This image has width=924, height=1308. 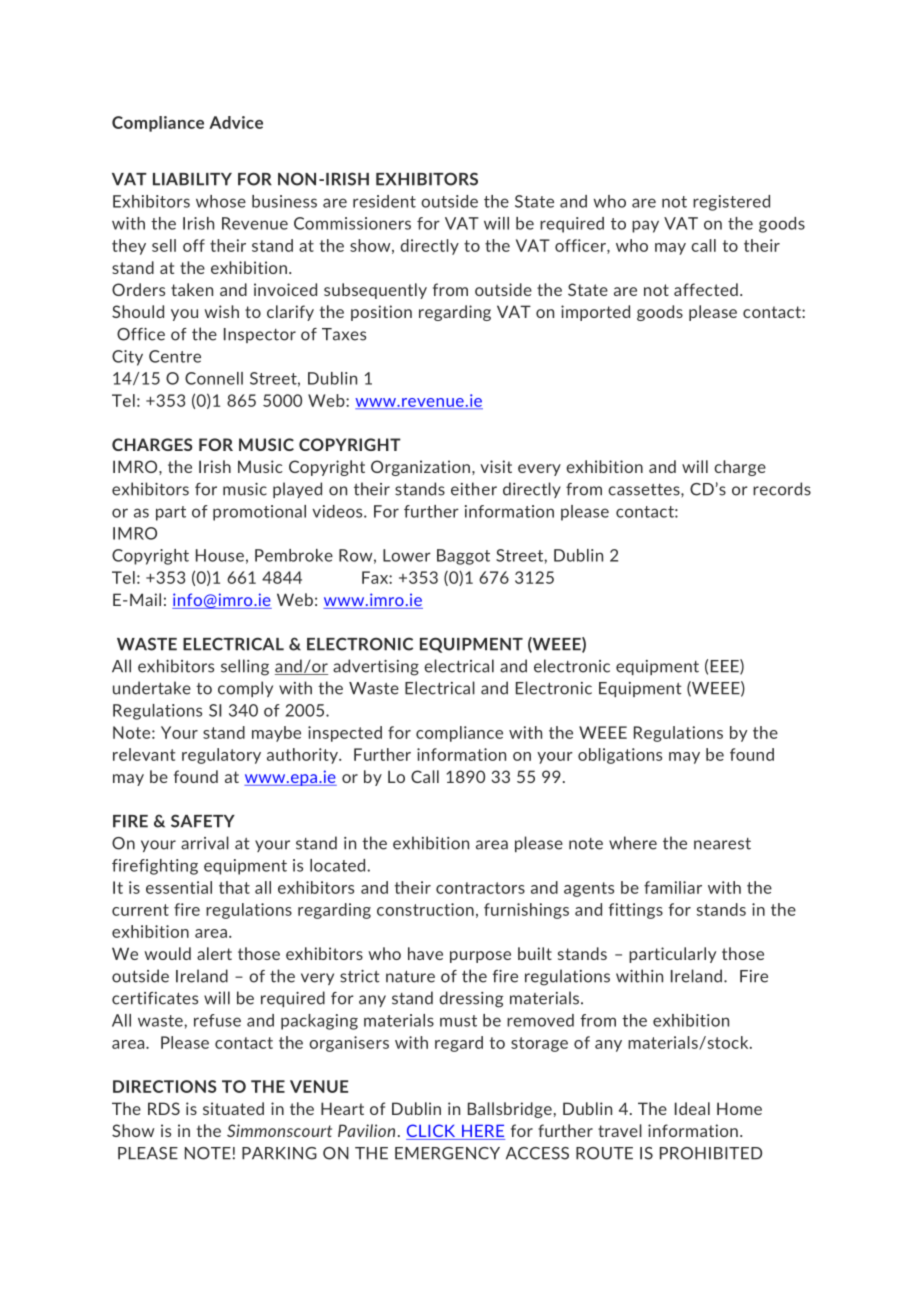 I want to click on position, so click(x=381, y=313).
